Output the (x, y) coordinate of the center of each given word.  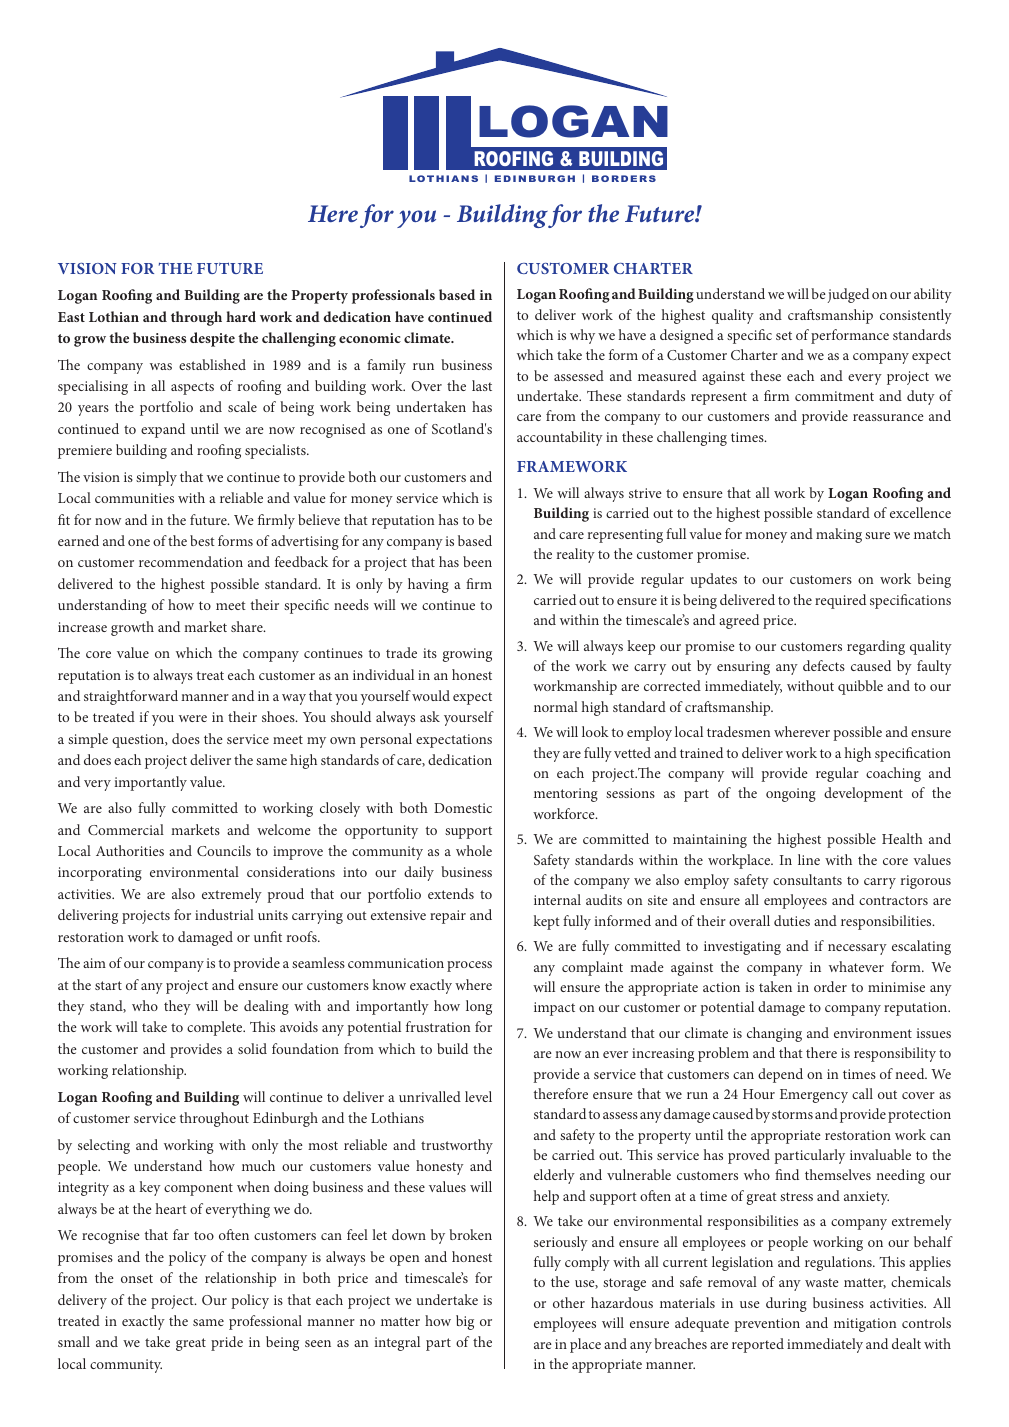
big (465, 1322)
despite (212, 339)
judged (848, 295)
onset (137, 1278)
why (582, 336)
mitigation (865, 1325)
